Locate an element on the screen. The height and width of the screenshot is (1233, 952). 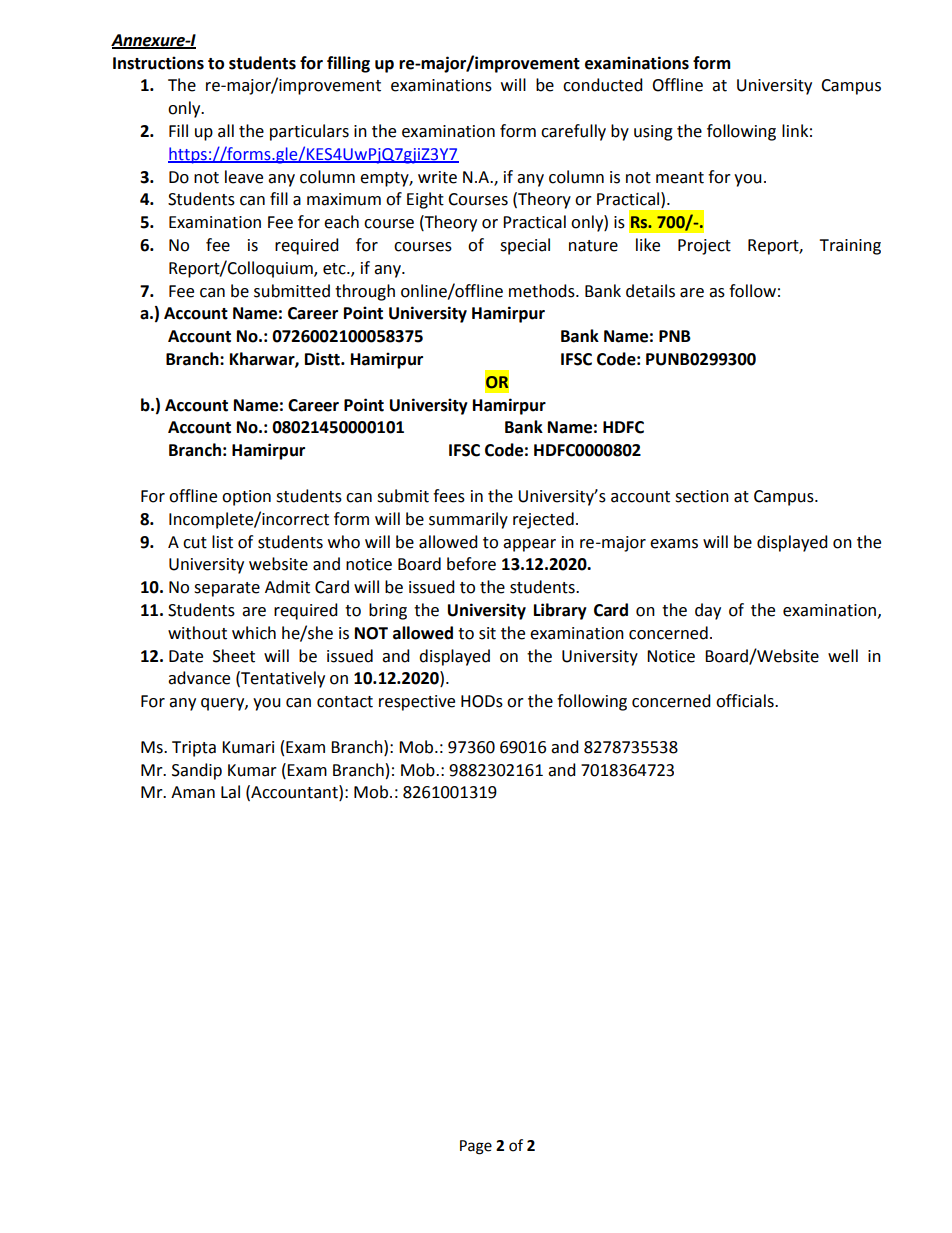
Library is located at coordinates (560, 611).
